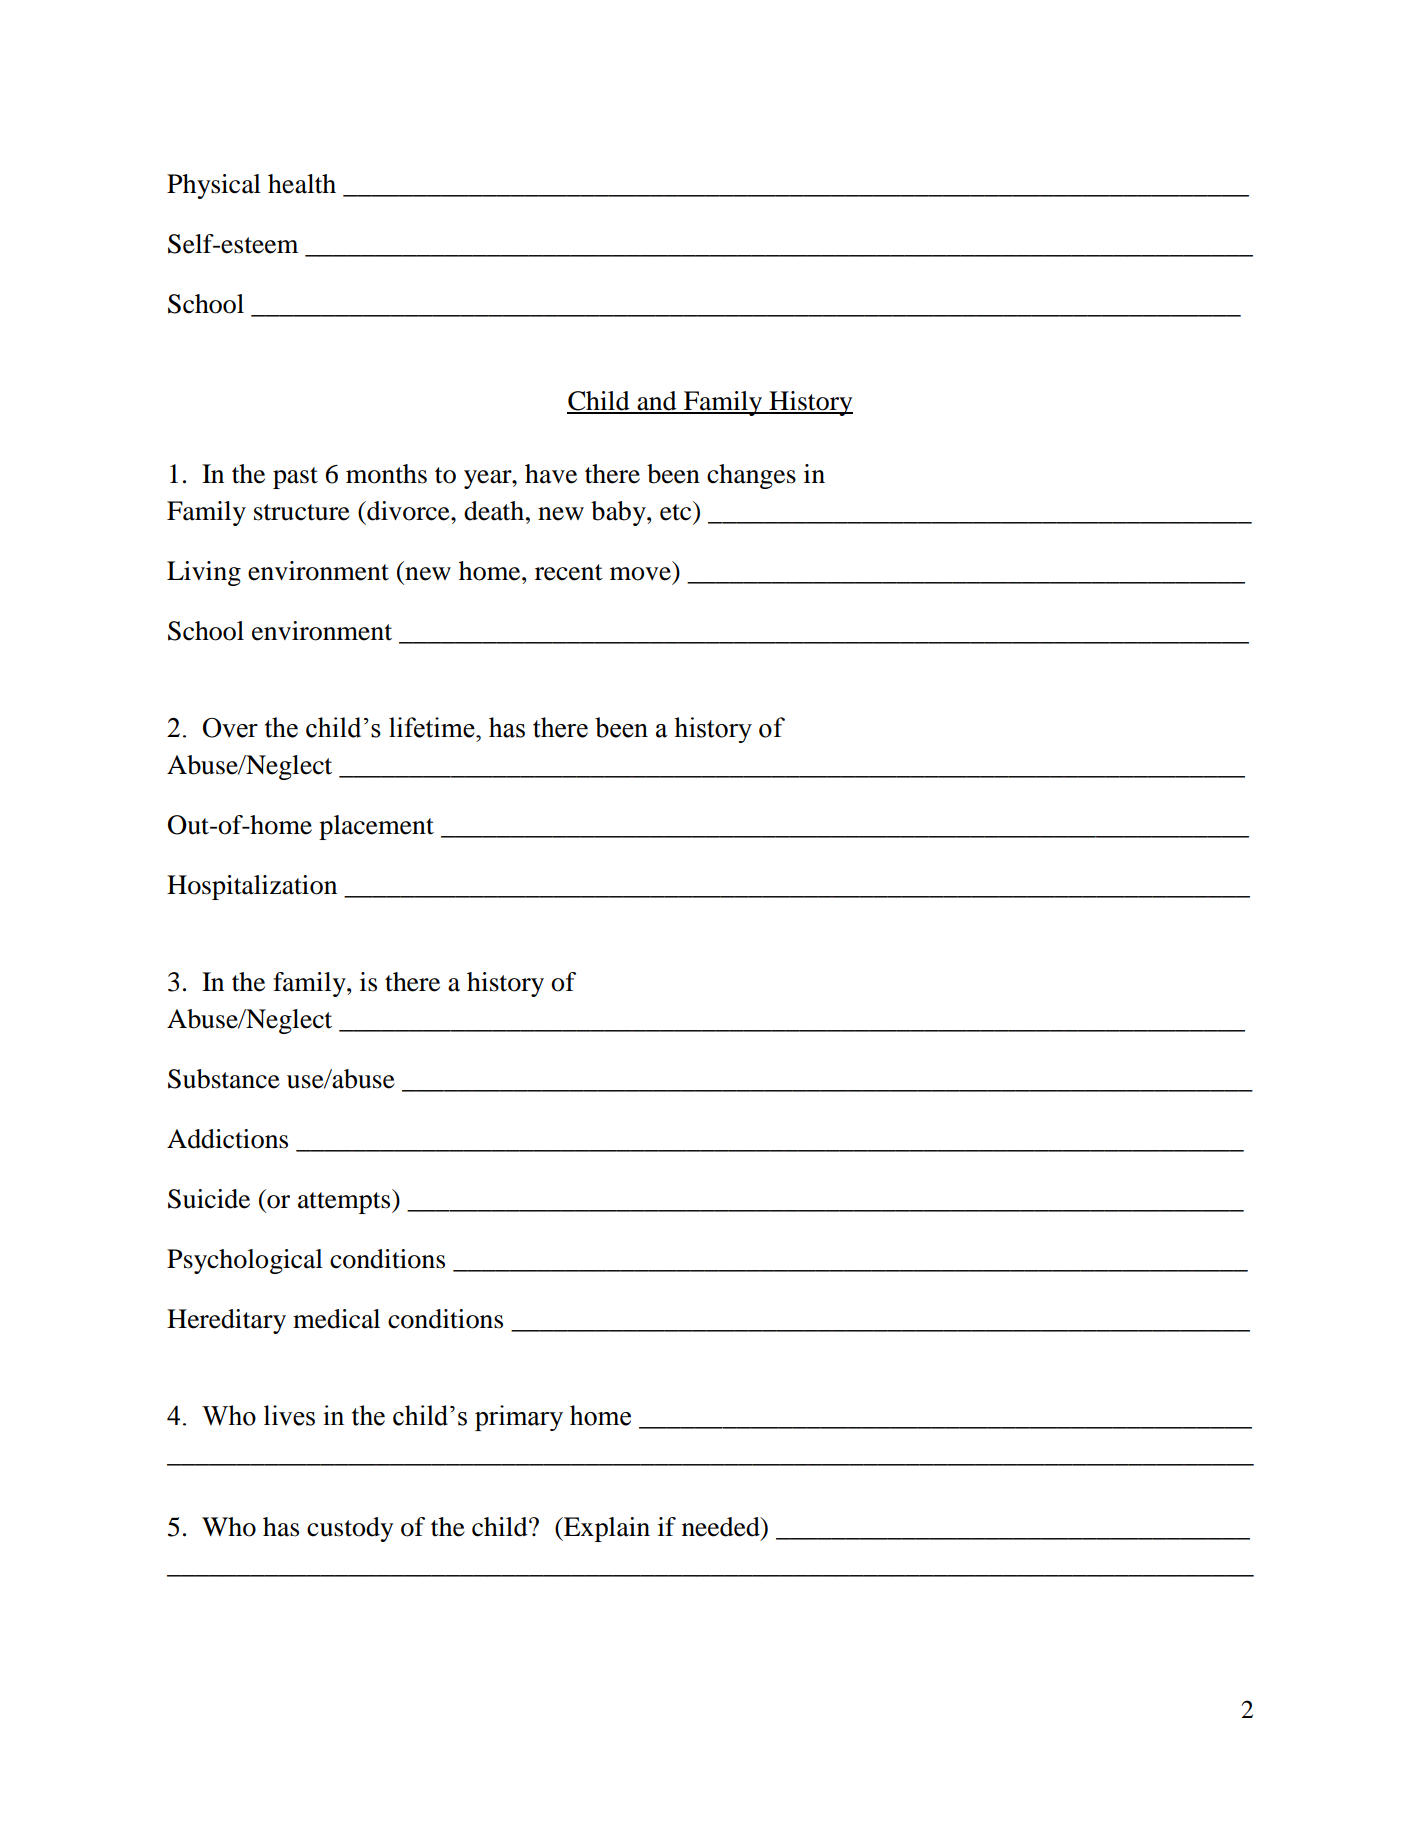 The height and width of the document is (1839, 1421). Describe the element at coordinates (519, 1418) in the document. I see `primary` at that location.
